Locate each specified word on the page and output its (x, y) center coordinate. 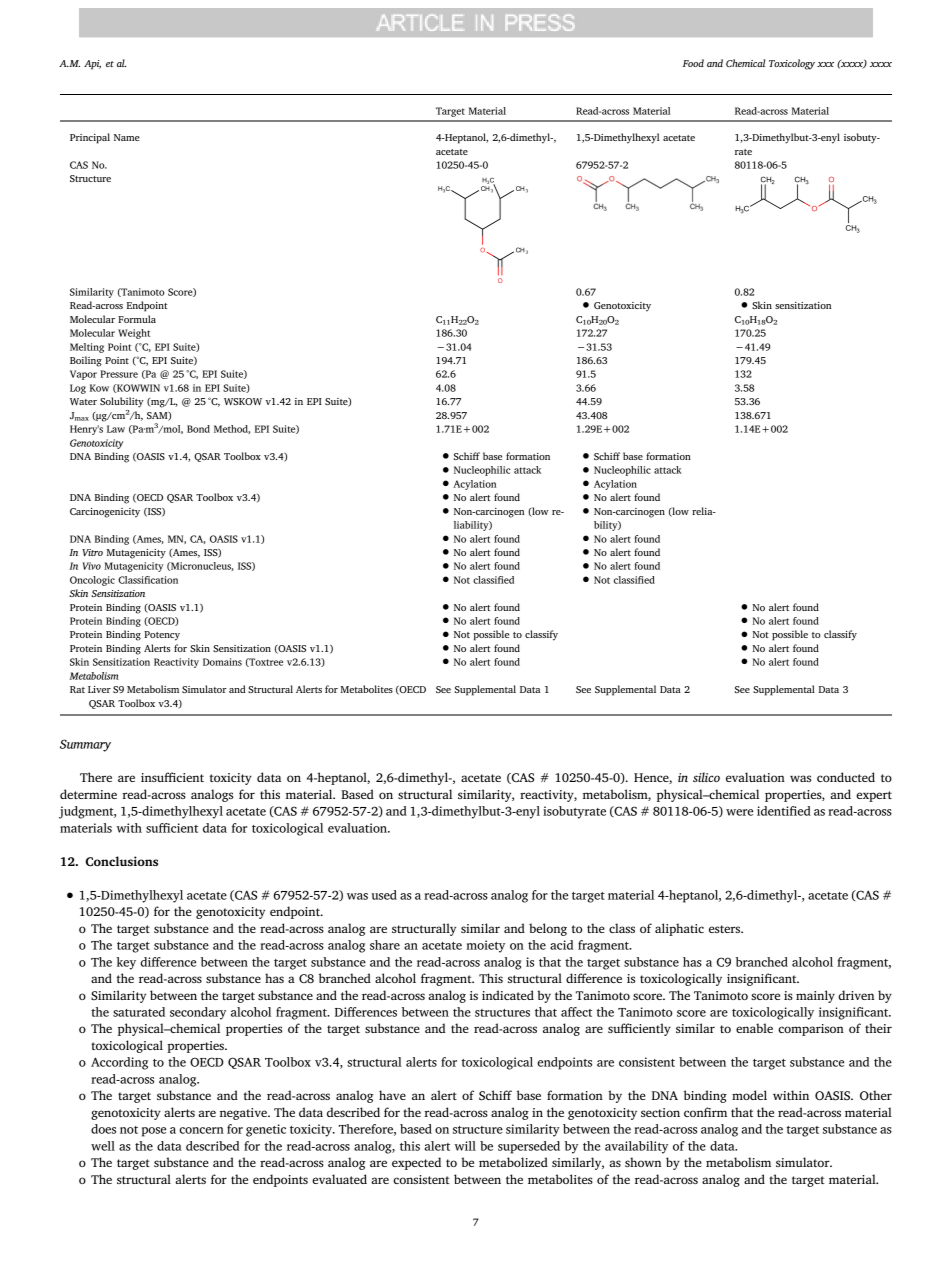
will (465, 1146)
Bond (198, 429)
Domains (222, 662)
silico (706, 777)
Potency (162, 636)
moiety (485, 946)
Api (92, 65)
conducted (846, 777)
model (749, 1095)
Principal (90, 138)
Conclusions (121, 861)
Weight (134, 334)
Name (127, 137)
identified (784, 811)
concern (201, 1130)
